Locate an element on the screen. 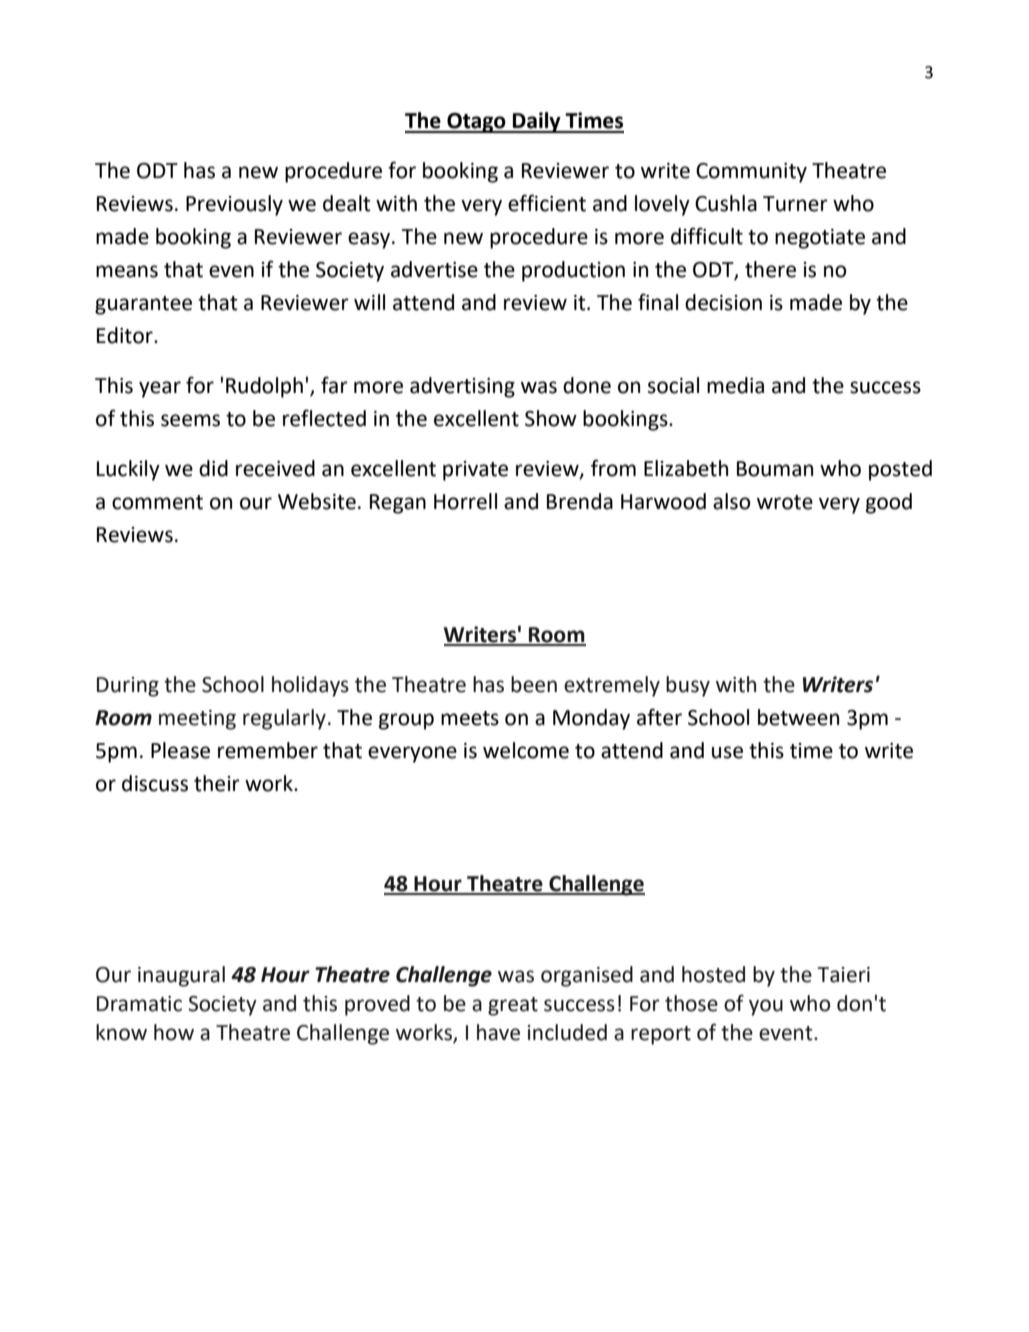 The height and width of the screenshot is (1332, 1029). Show is located at coordinates (551, 418).
